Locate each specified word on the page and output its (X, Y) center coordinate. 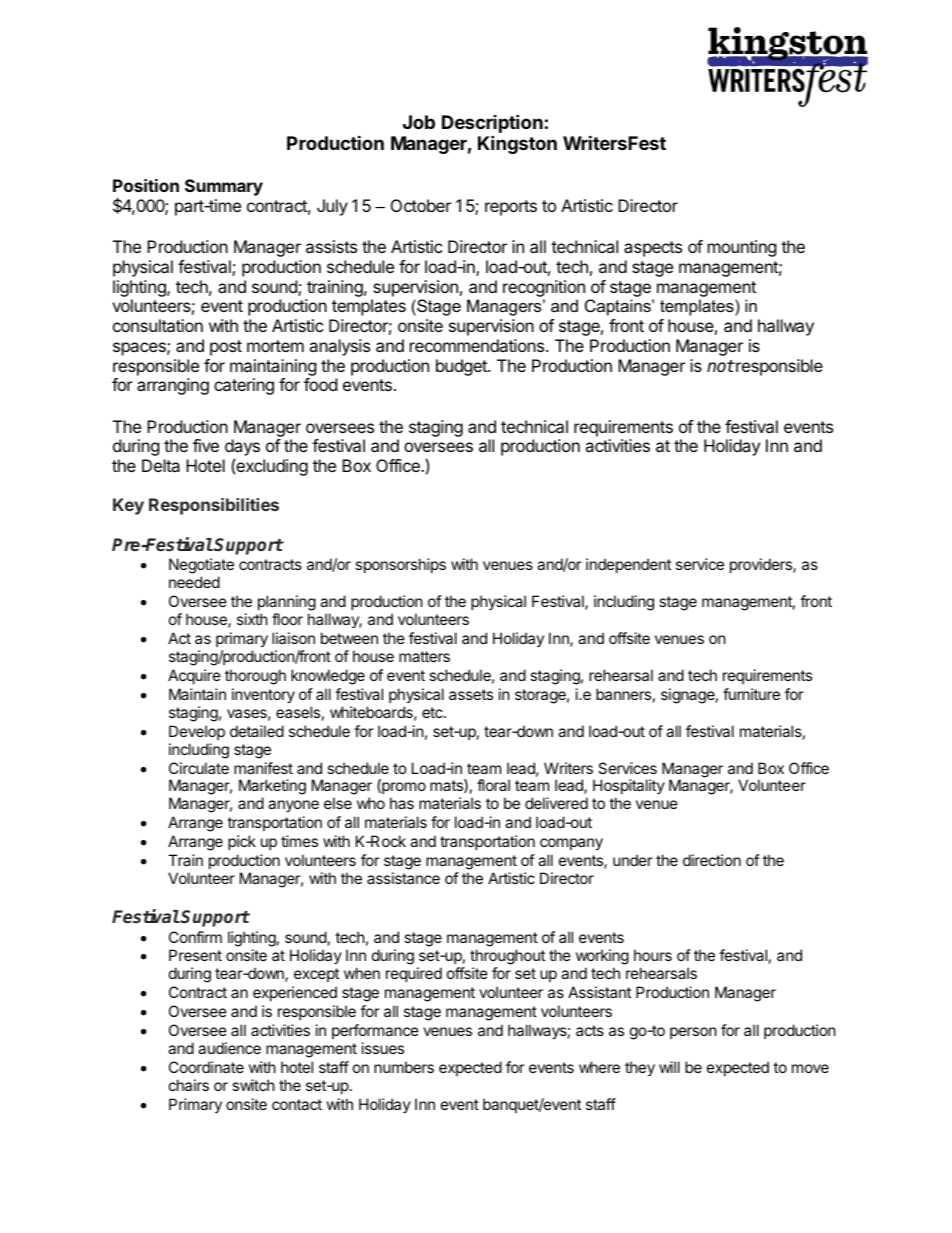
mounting (742, 248)
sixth (252, 619)
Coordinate (206, 1067)
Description (492, 125)
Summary (224, 187)
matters (424, 656)
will (669, 1067)
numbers (404, 1067)
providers (762, 565)
